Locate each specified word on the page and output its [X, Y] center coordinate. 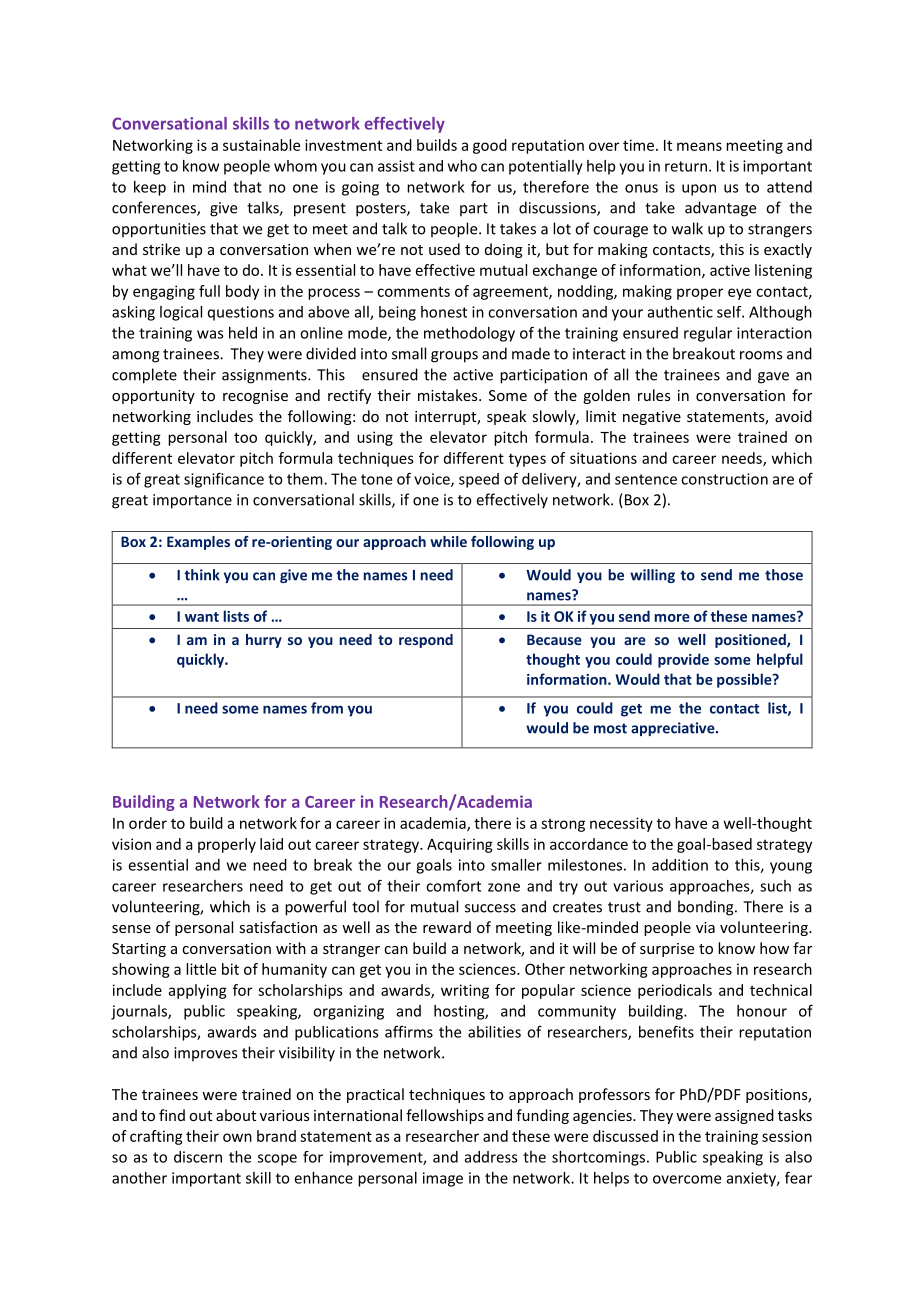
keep [150, 188]
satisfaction [278, 927]
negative [652, 418]
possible [745, 680]
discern [198, 1157]
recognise [255, 397]
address [491, 1157]
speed [479, 480]
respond [426, 641]
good [490, 146]
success [490, 908]
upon [699, 190]
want [202, 617]
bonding [707, 908]
